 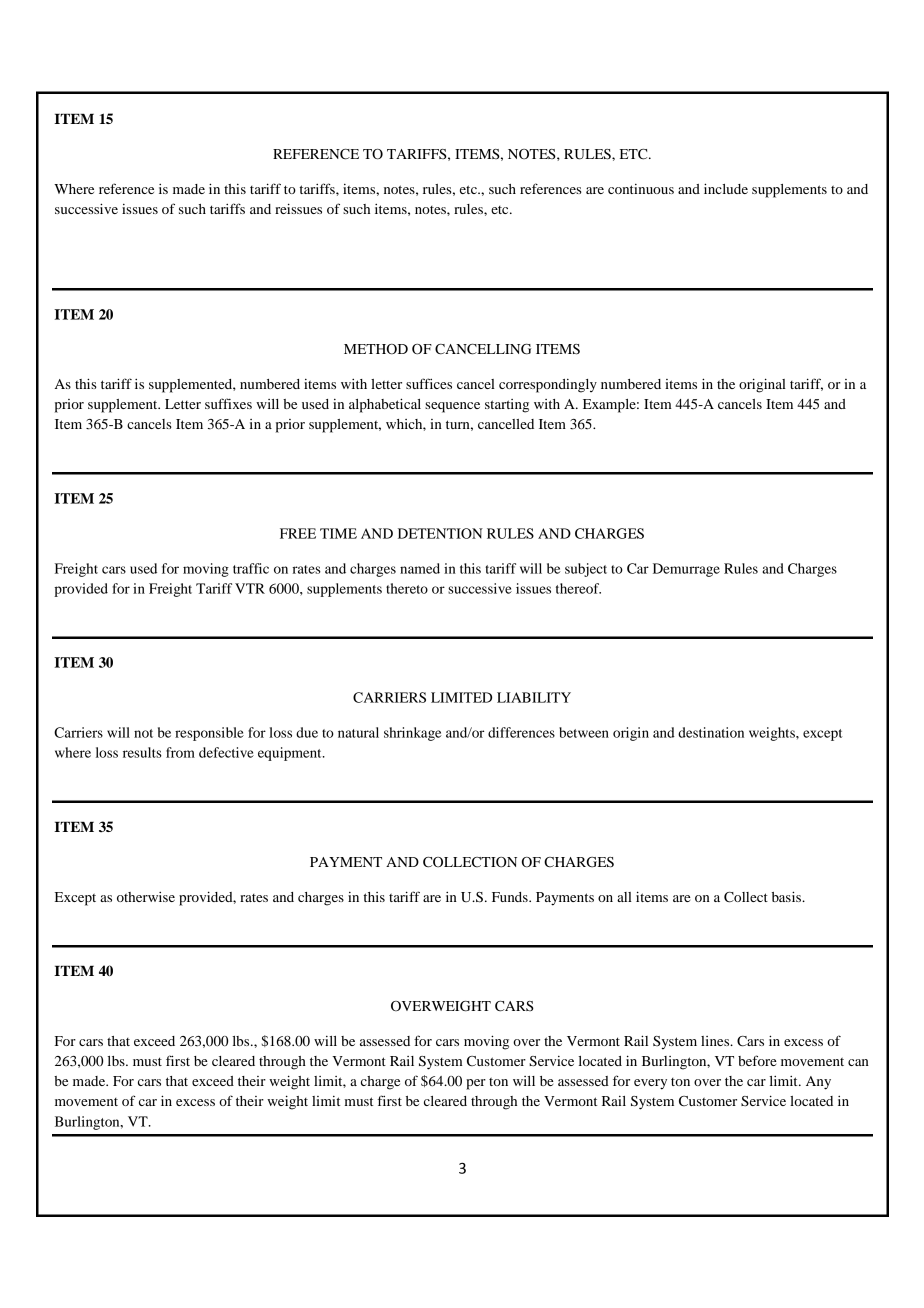 I want to click on otherwise, so click(x=146, y=897).
